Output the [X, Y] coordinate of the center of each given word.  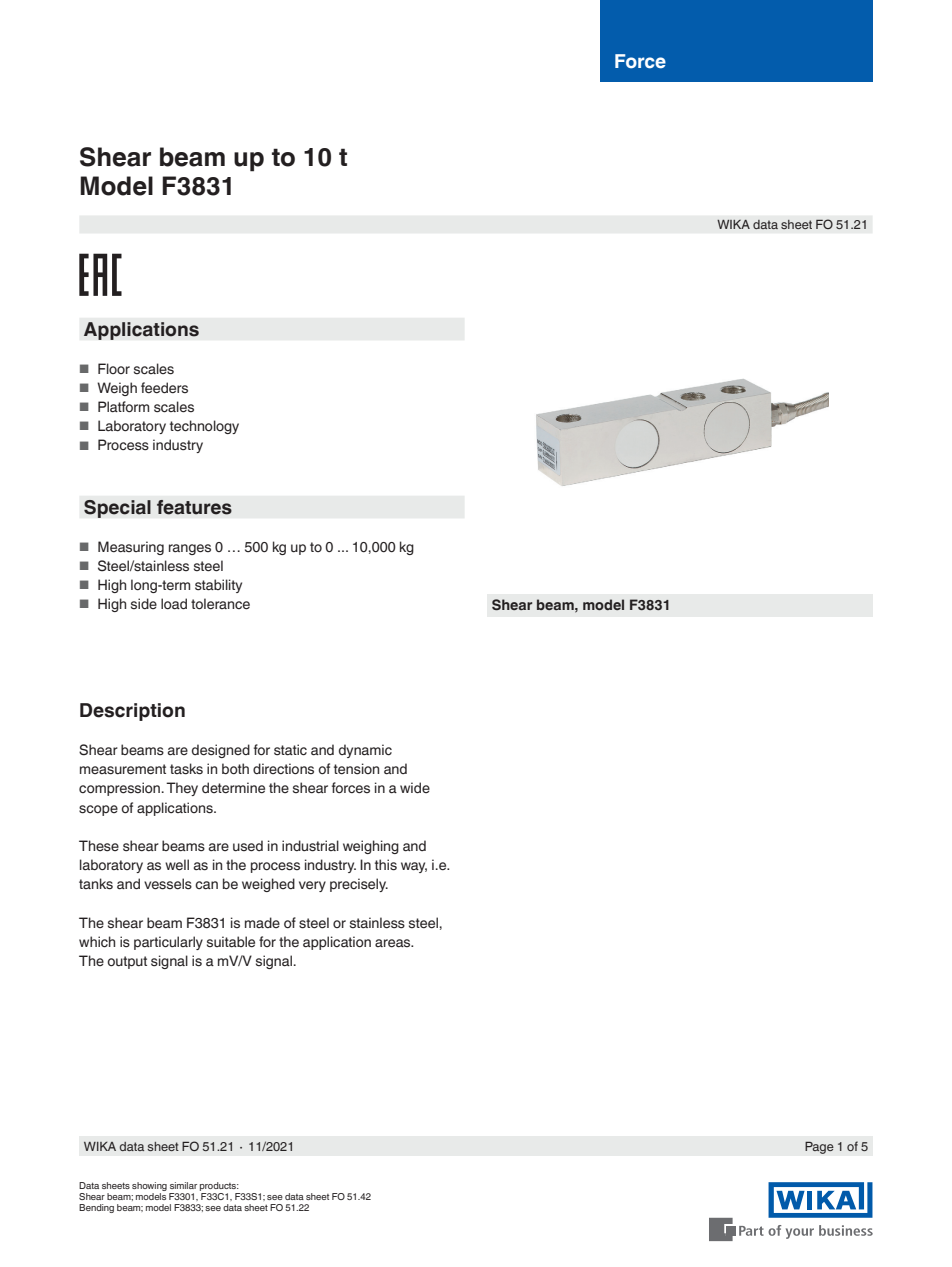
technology [204, 427]
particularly [168, 943]
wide [415, 787]
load [174, 604]
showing [149, 1188]
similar [183, 1185]
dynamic [365, 751]
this [386, 865]
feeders [164, 387]
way [414, 867]
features [194, 507]
